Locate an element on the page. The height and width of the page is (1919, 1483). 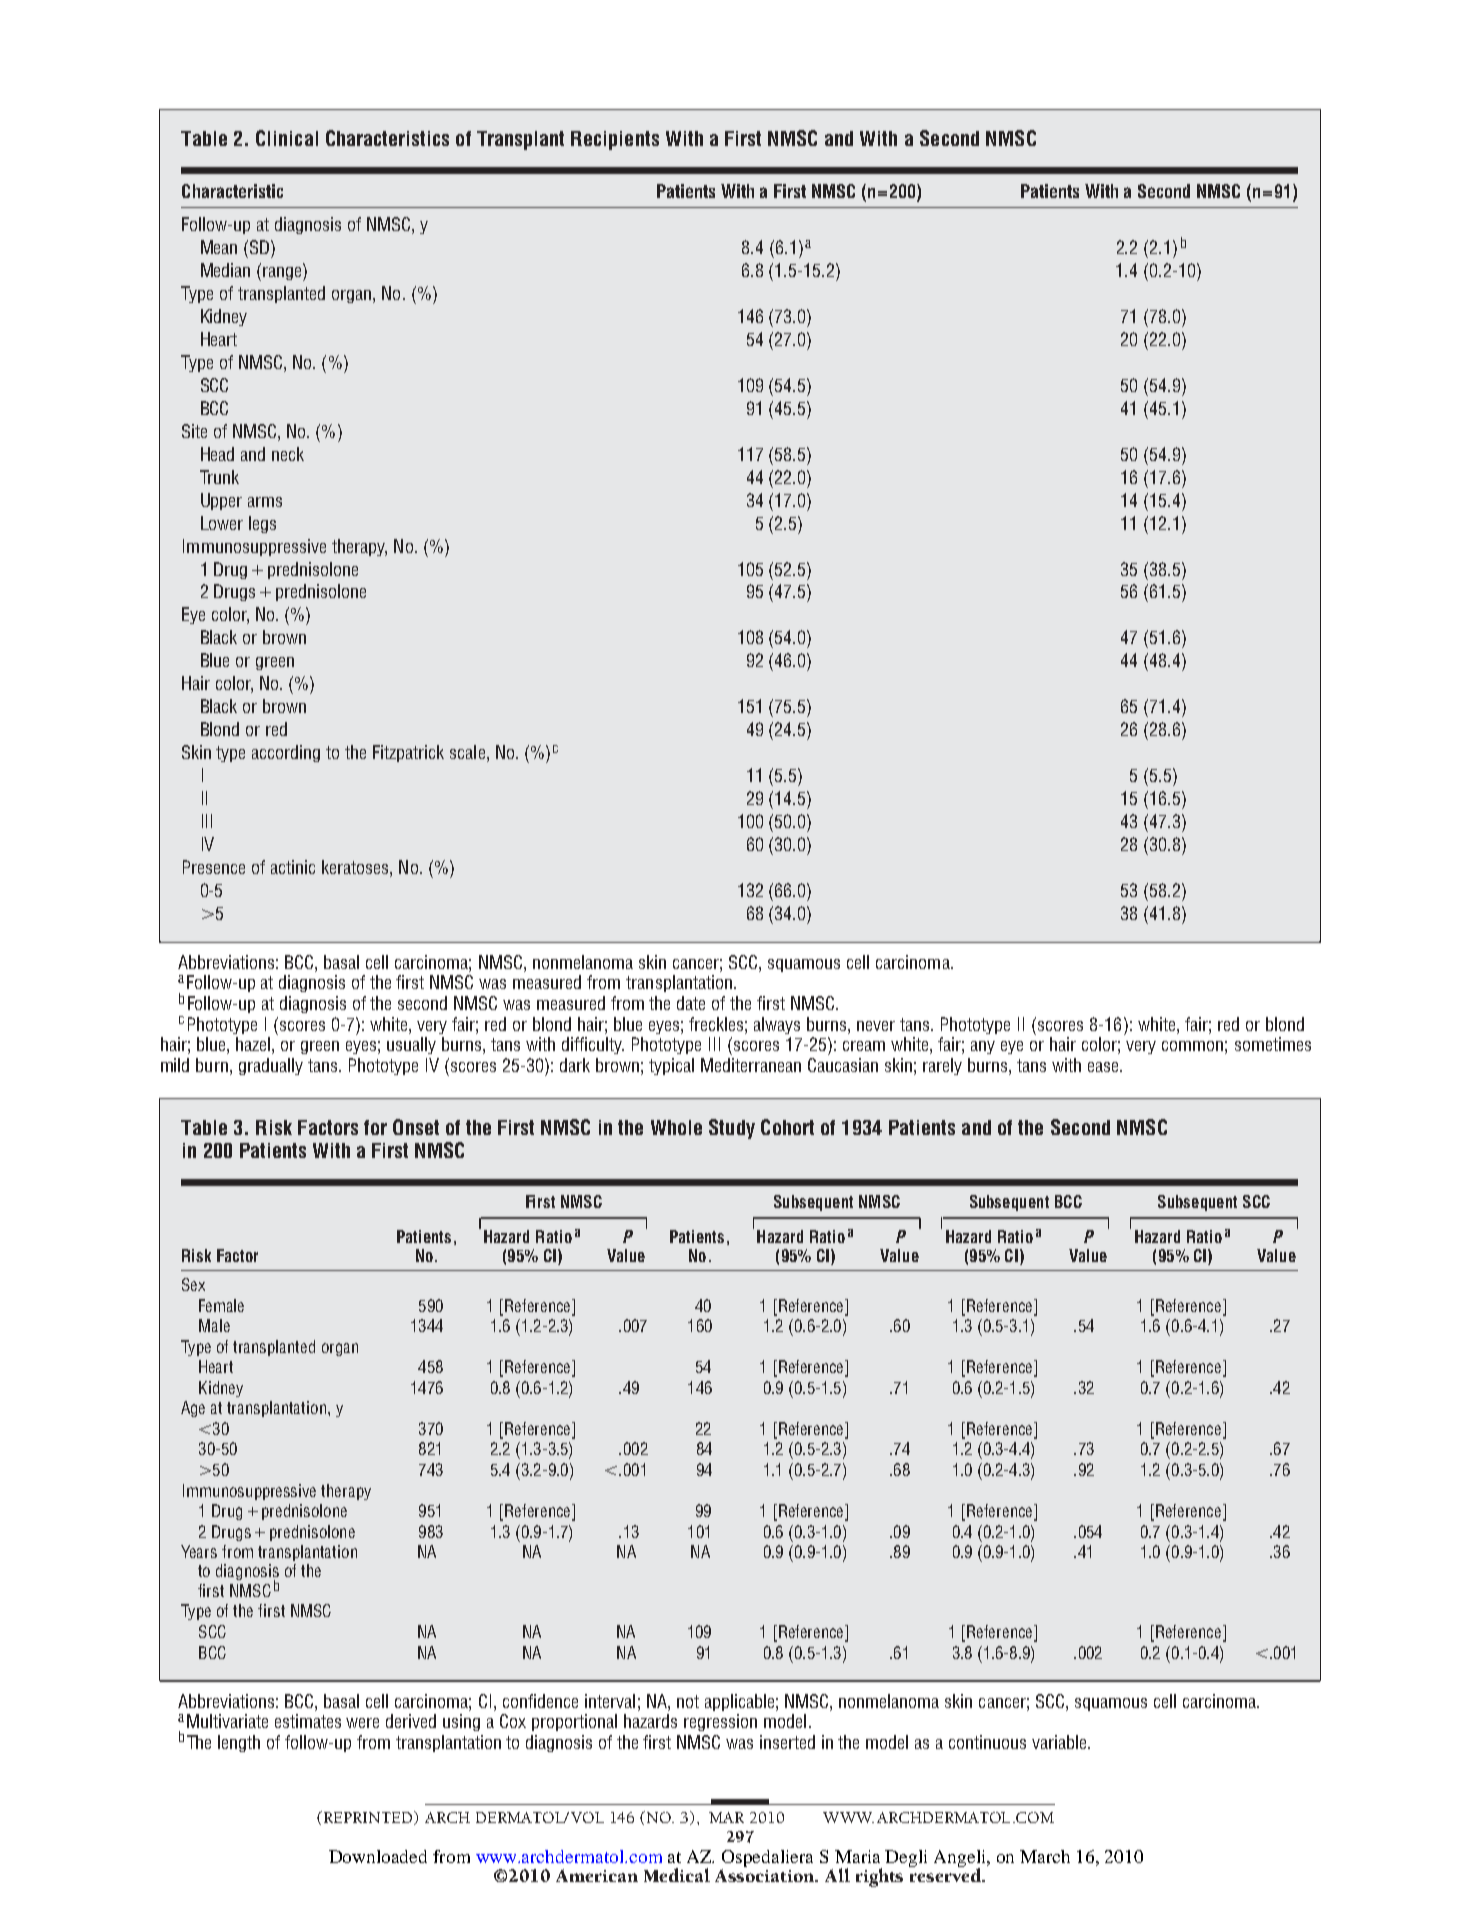
scale is located at coordinates (467, 752).
